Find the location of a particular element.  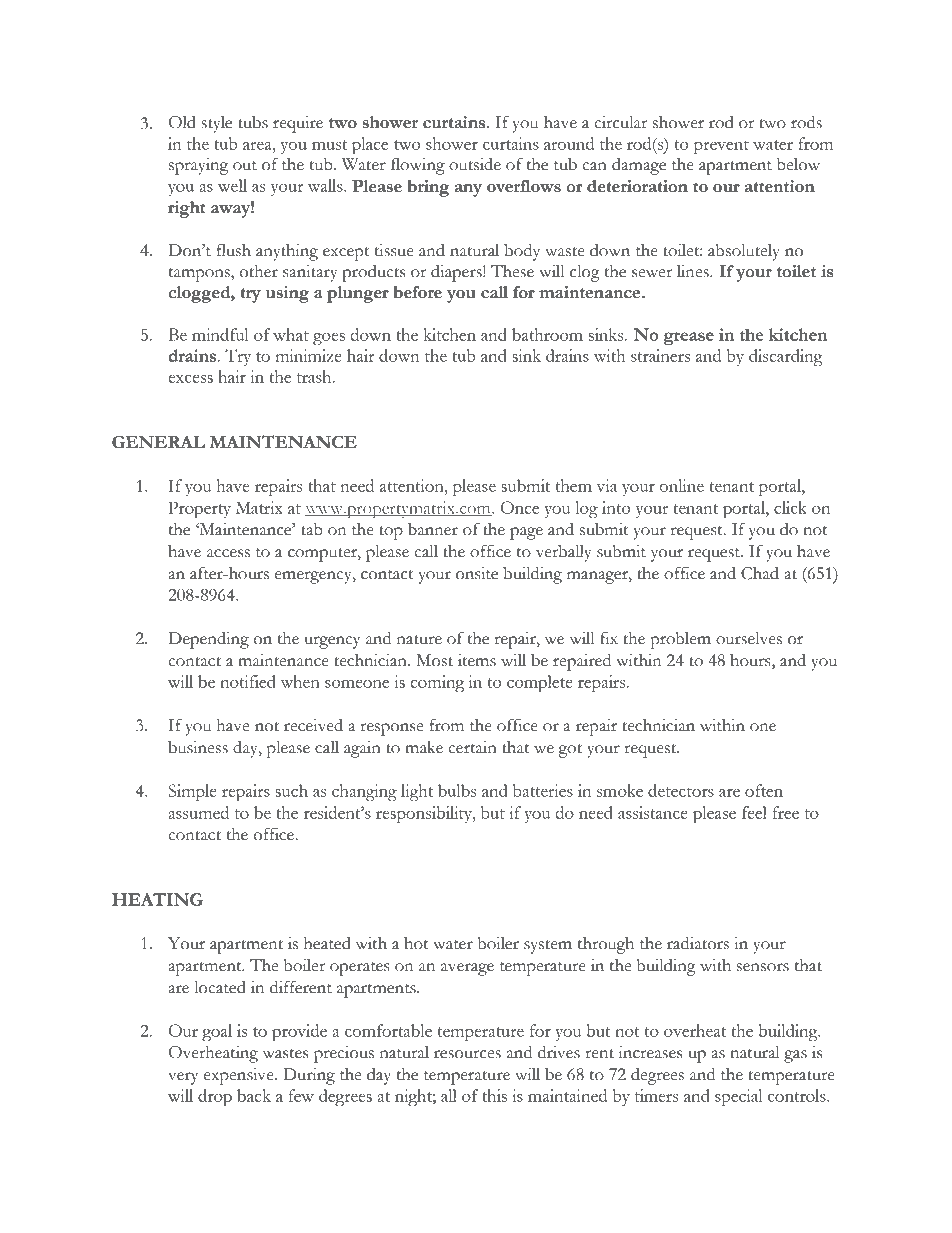

Once is located at coordinates (520, 507).
